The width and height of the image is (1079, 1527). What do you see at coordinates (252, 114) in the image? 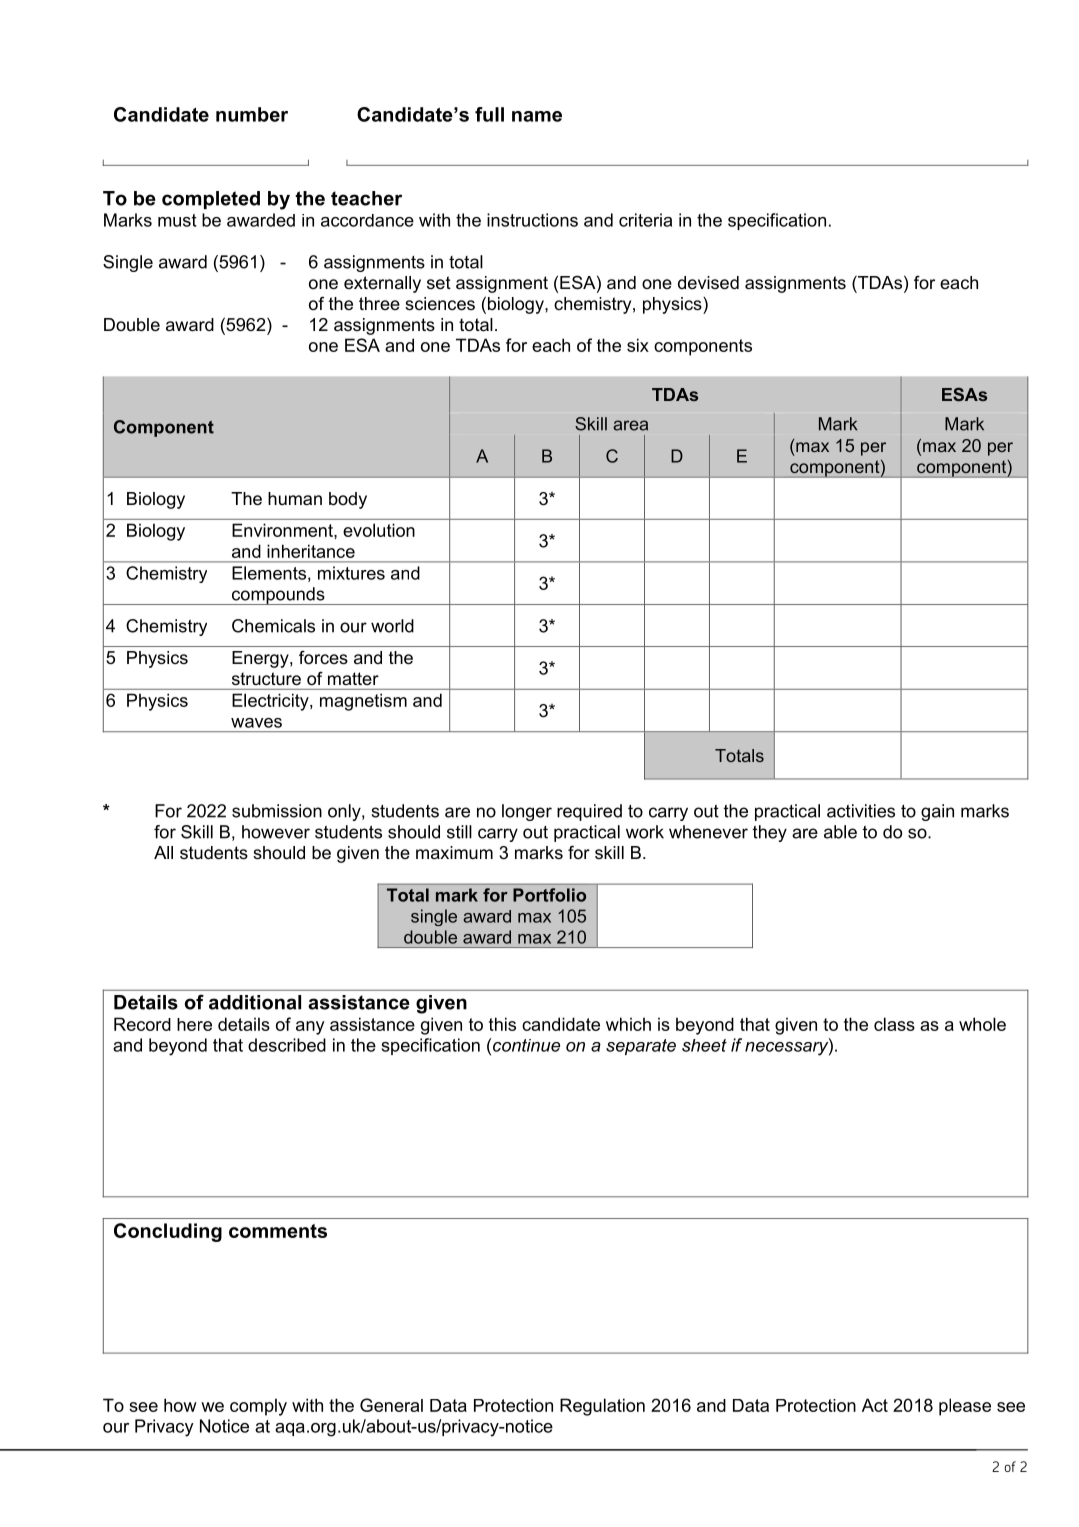
I see `number` at bounding box center [252, 114].
